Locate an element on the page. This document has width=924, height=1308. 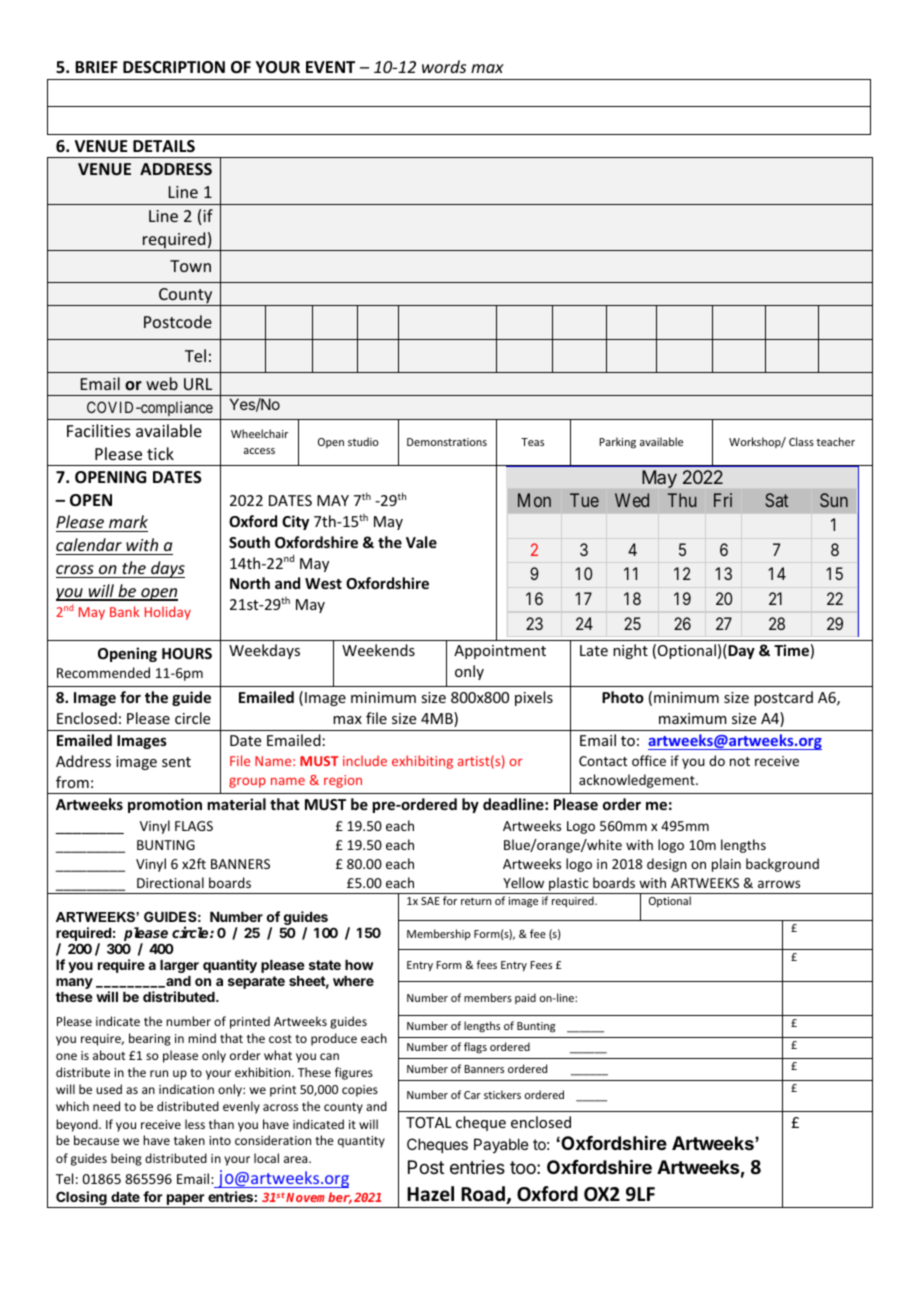
Holiday is located at coordinates (168, 613).
